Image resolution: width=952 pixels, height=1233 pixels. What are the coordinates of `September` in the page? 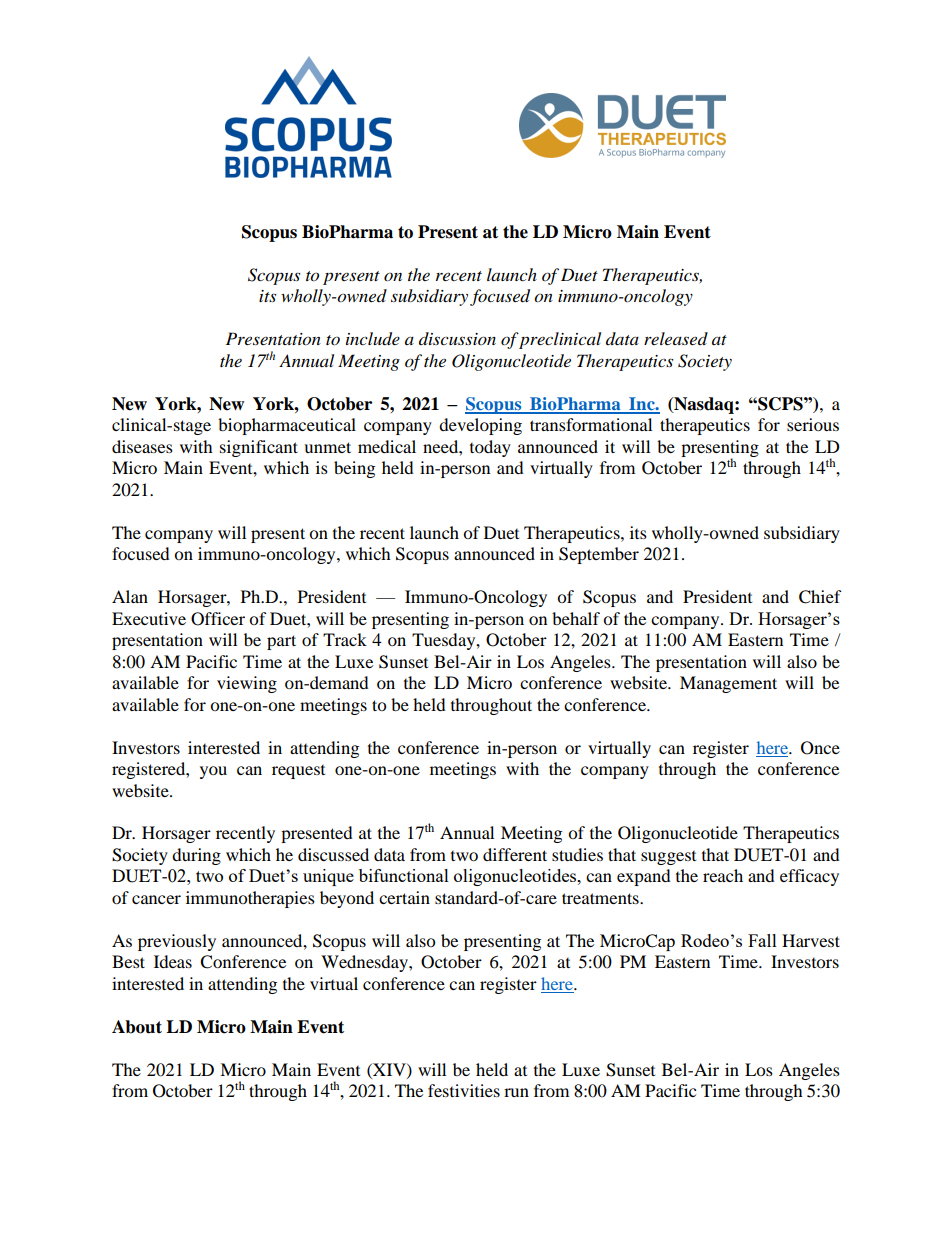 It's located at (599, 555).
